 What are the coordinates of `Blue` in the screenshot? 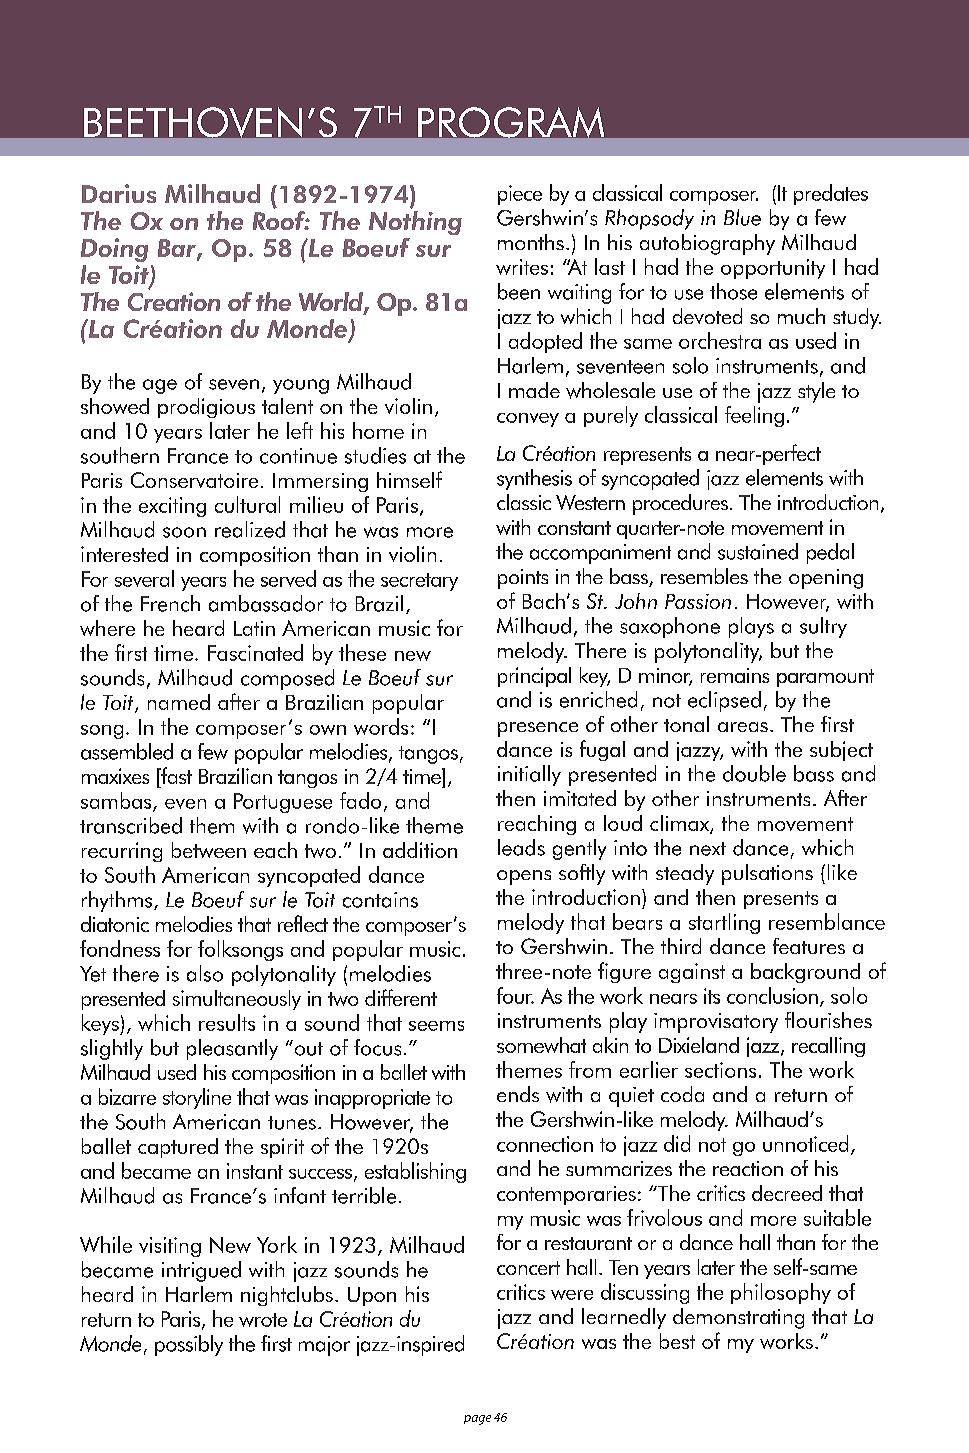 It's located at (742, 217).
